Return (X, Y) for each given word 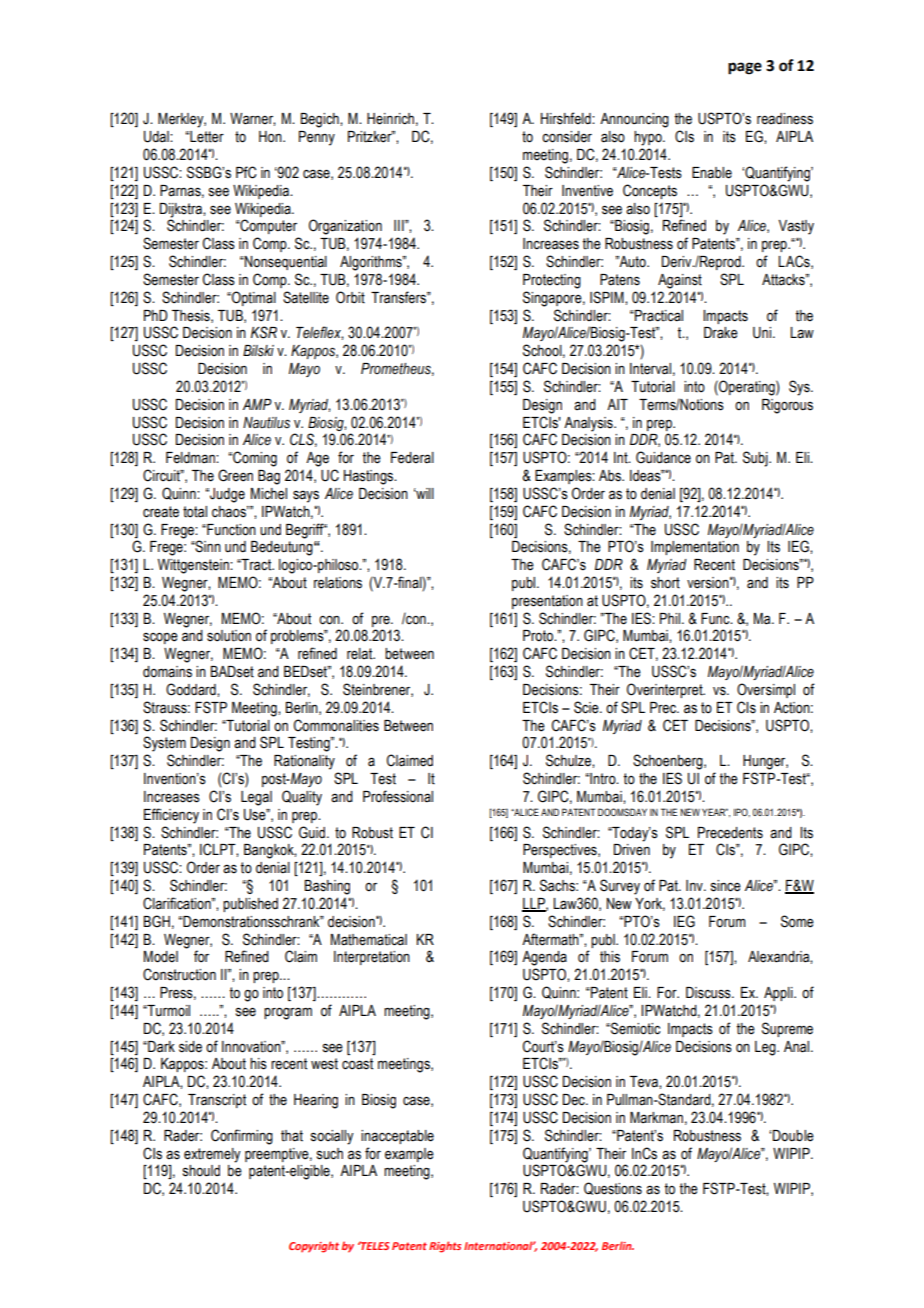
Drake (721, 333)
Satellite (306, 297)
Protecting (552, 281)
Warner (253, 119)
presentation (547, 602)
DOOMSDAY (622, 812)
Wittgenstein (194, 566)
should (201, 1171)
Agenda (544, 958)
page (745, 68)
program (288, 1013)
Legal (256, 798)
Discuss (709, 993)
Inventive (587, 191)
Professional (398, 796)
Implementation (695, 548)
